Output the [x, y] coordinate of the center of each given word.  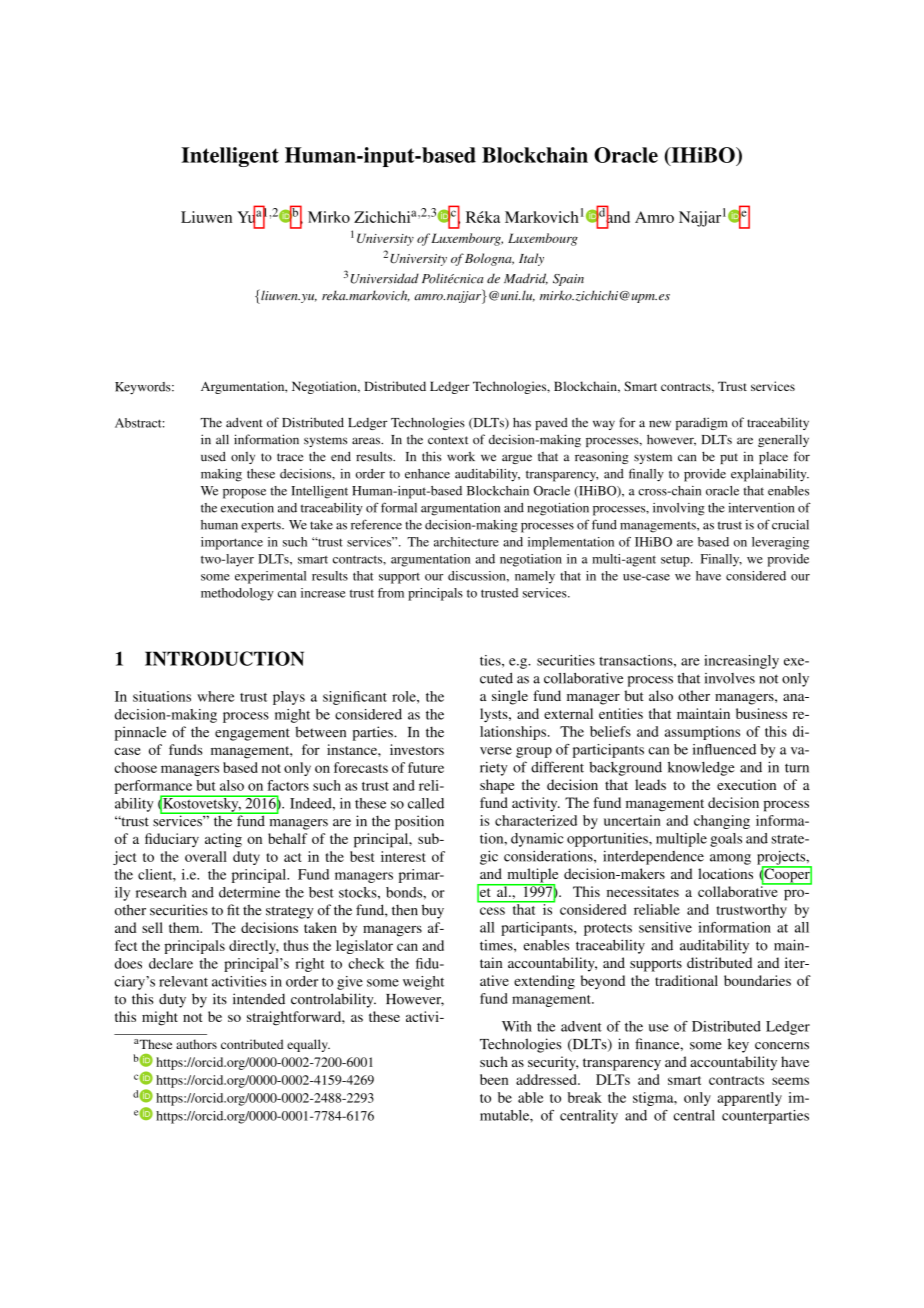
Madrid [526, 279]
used [213, 456]
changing [722, 822]
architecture [466, 542]
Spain [568, 280]
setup [676, 561]
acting [223, 840]
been [494, 1079]
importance [232, 543]
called [426, 803]
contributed [252, 1044]
